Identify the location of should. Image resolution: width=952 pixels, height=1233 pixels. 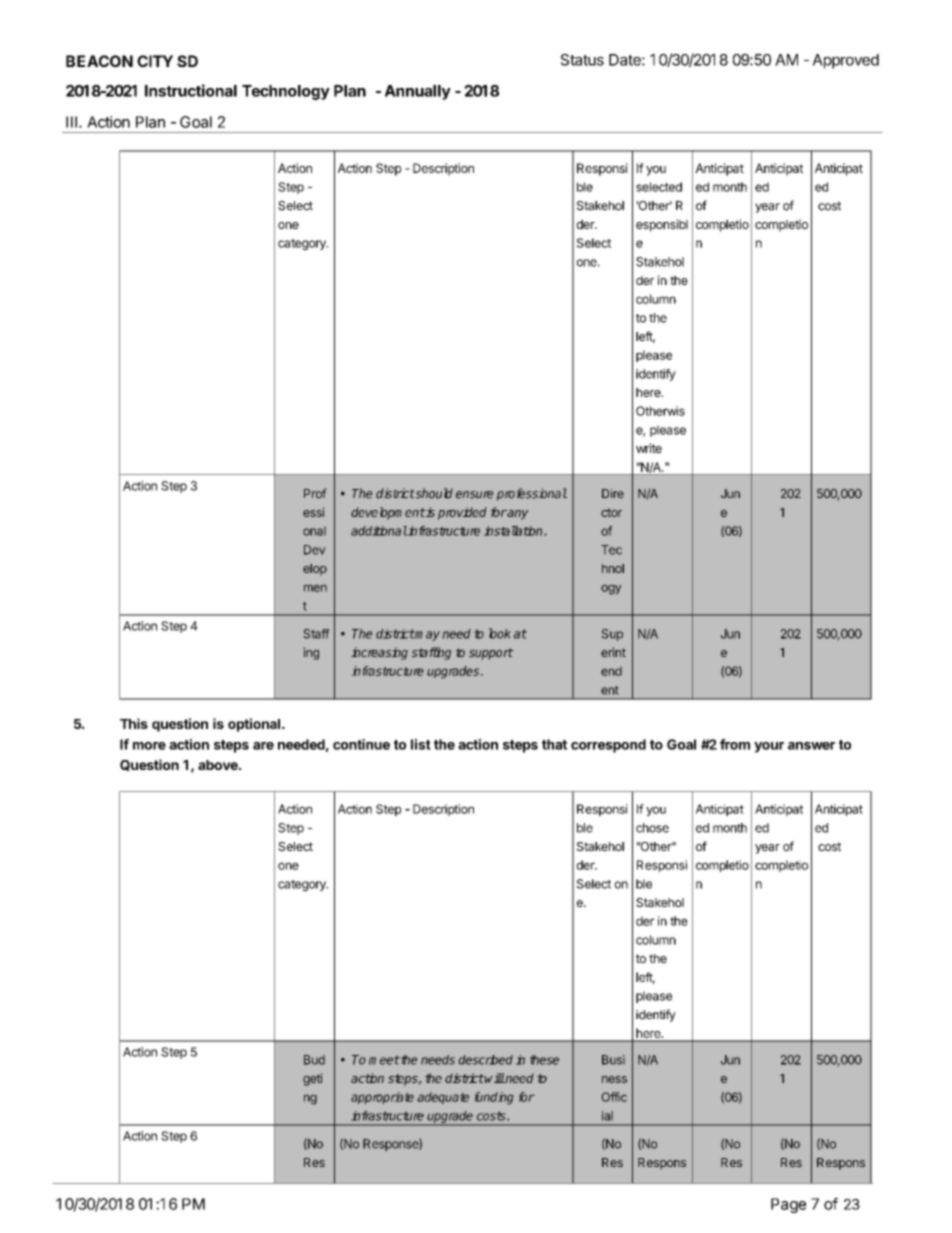
(433, 493).
